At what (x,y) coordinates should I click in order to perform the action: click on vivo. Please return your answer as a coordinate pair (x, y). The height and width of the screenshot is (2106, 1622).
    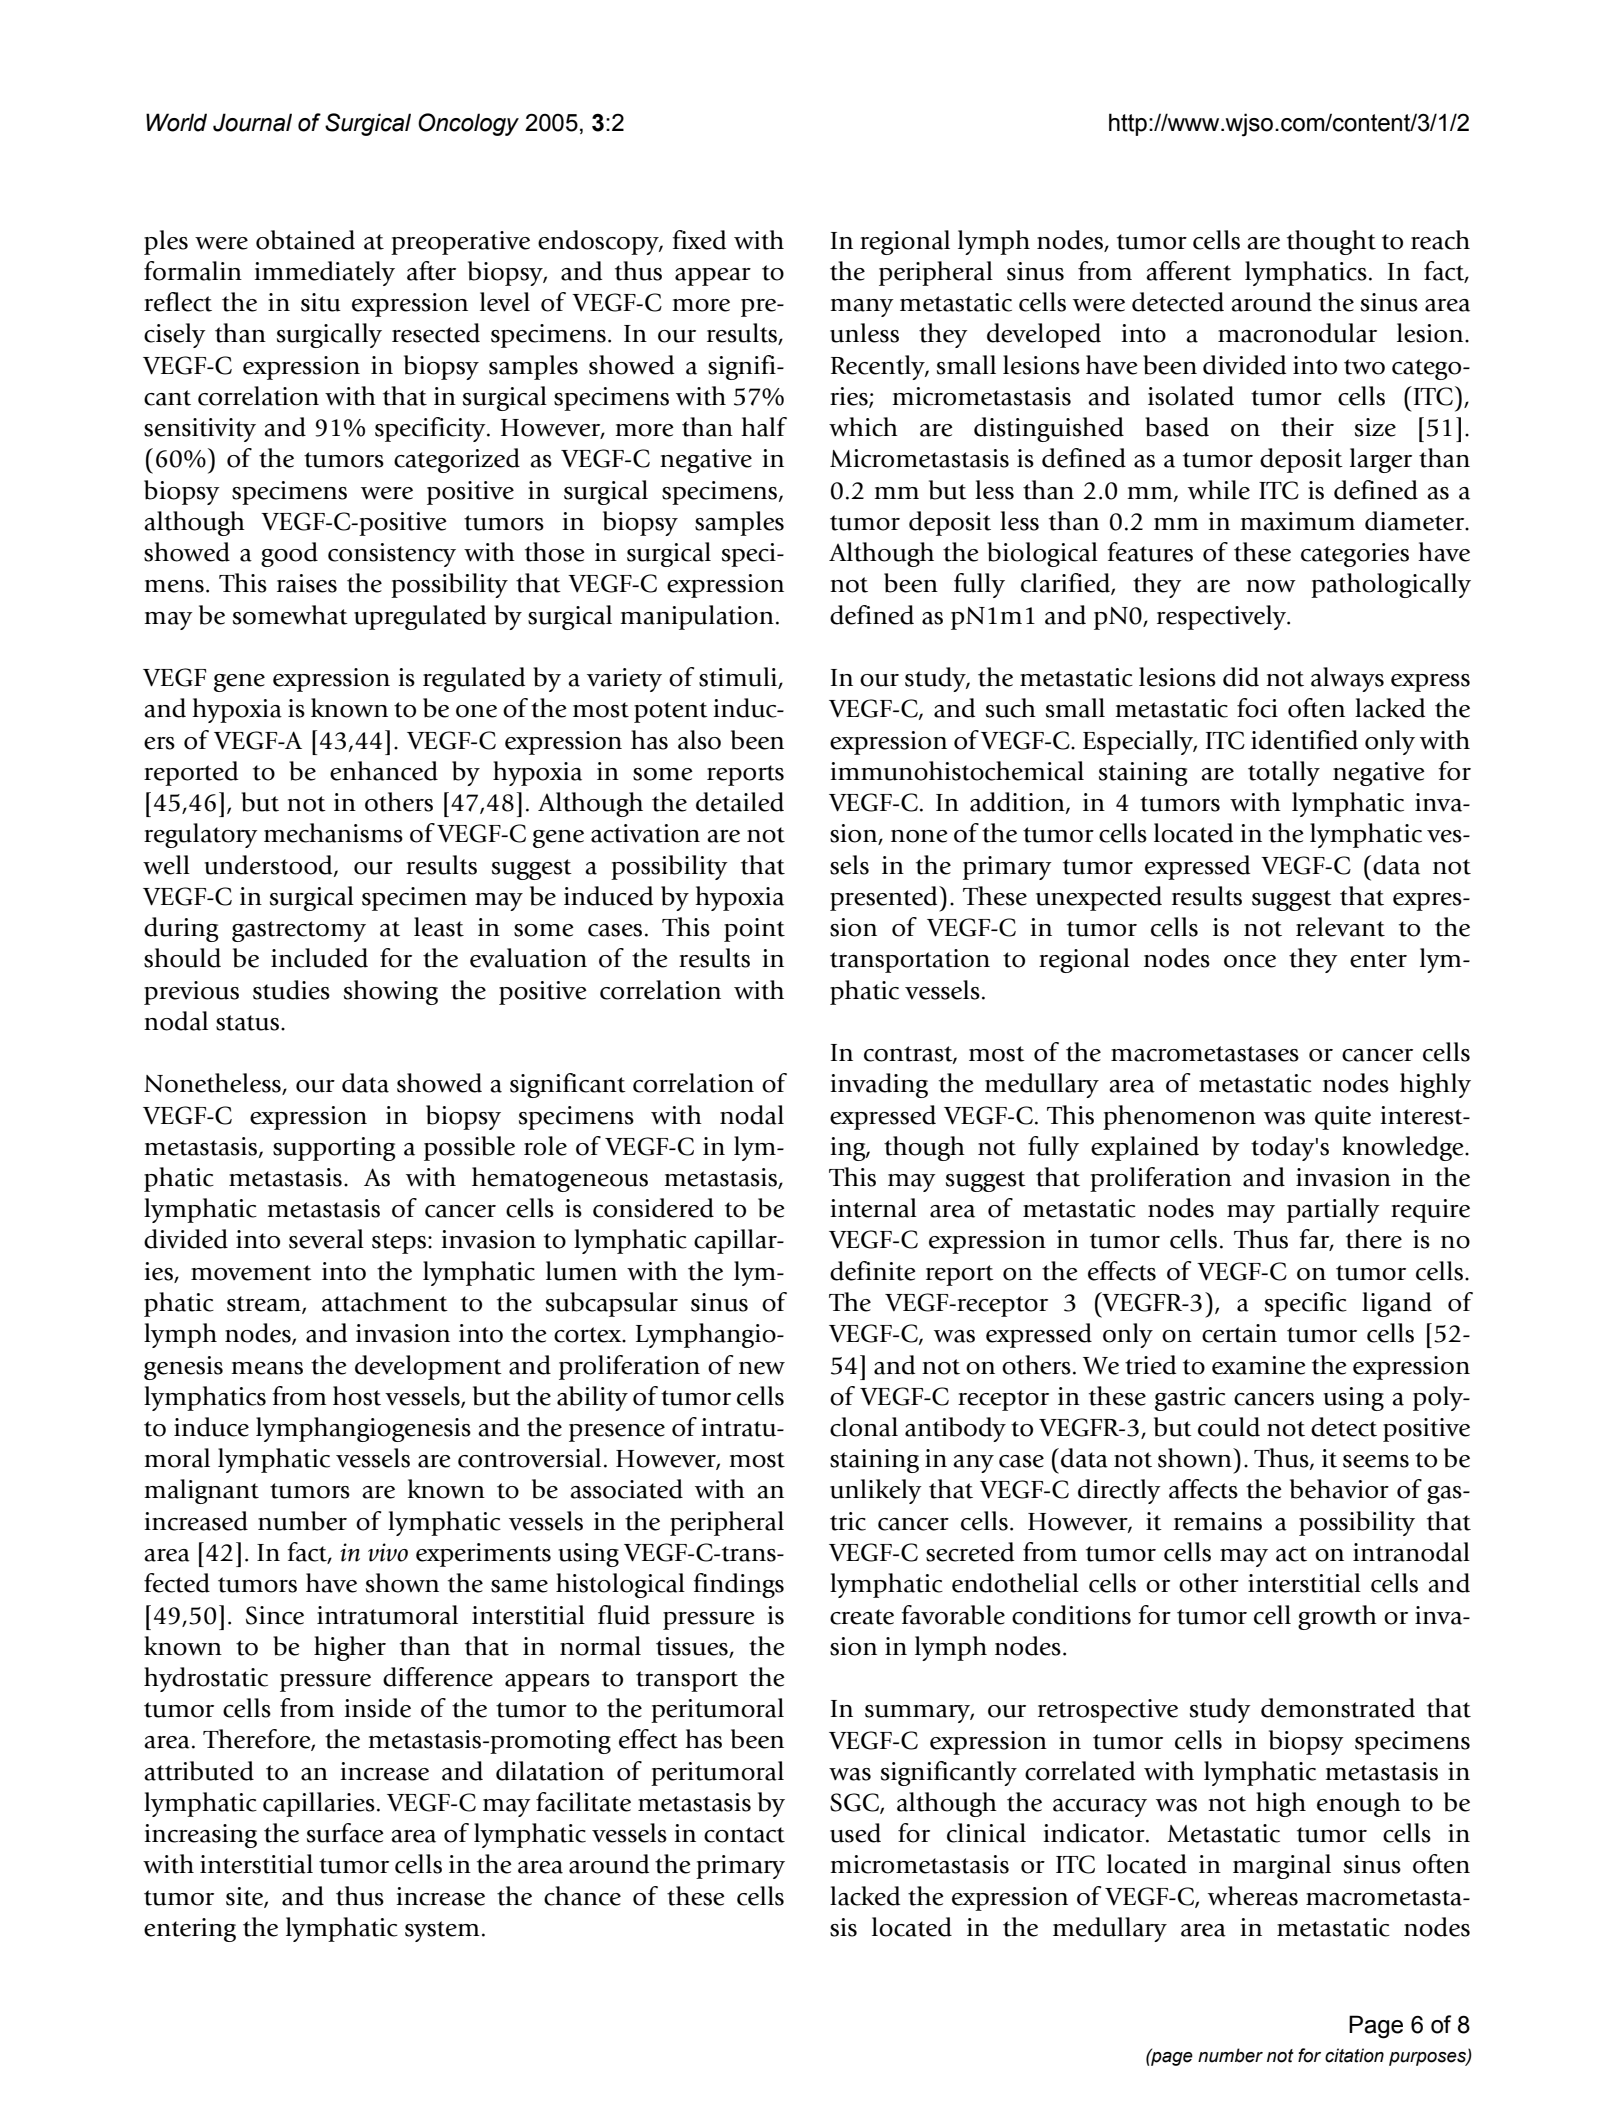
    Looking at the image, I should click on (388, 1552).
